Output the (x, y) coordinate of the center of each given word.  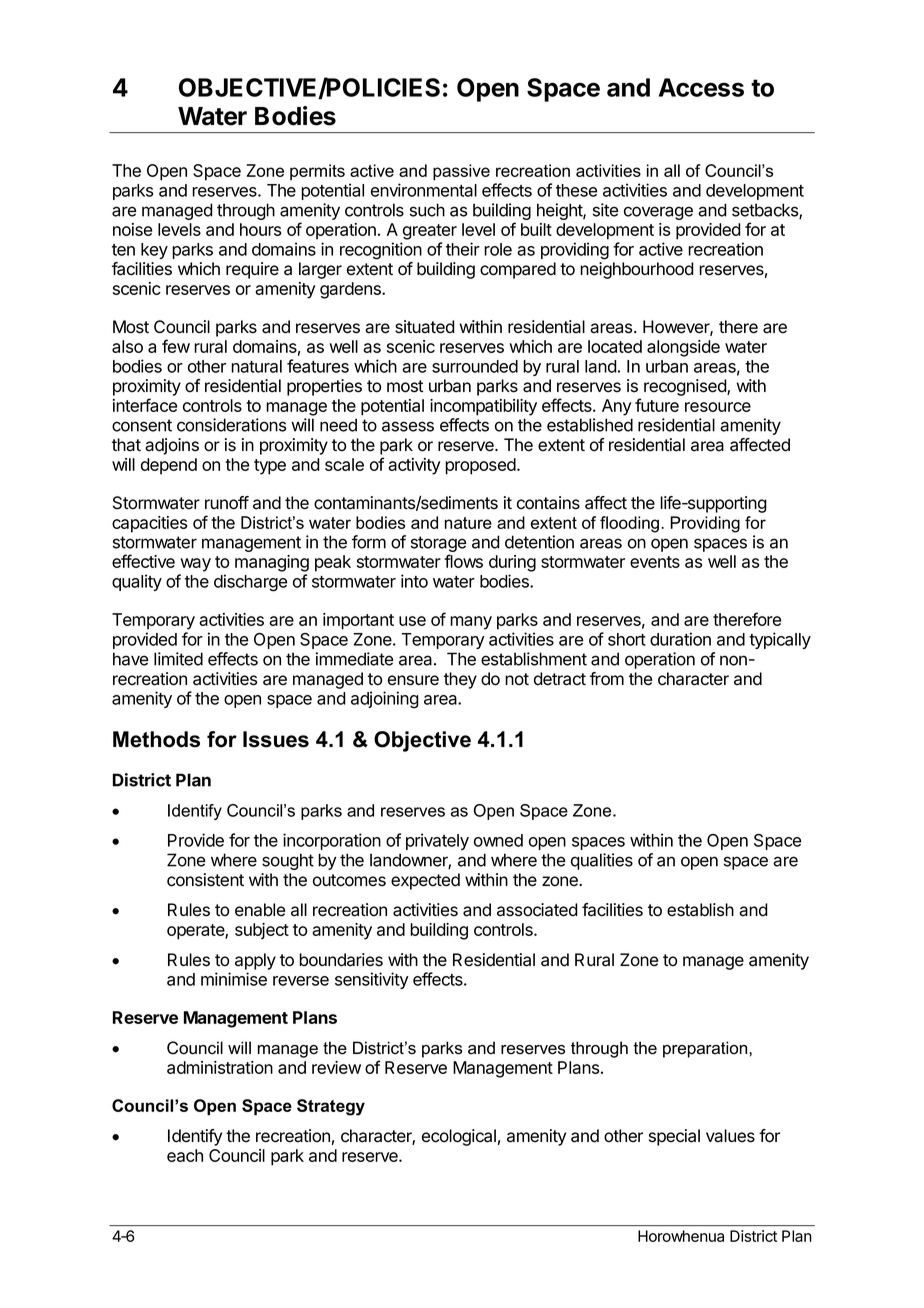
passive (461, 172)
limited (178, 659)
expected (425, 881)
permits (317, 172)
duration (680, 639)
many (471, 623)
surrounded (475, 366)
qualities (602, 861)
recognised (686, 387)
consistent (205, 880)
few (176, 346)
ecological (459, 1137)
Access (701, 87)
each (185, 1155)
